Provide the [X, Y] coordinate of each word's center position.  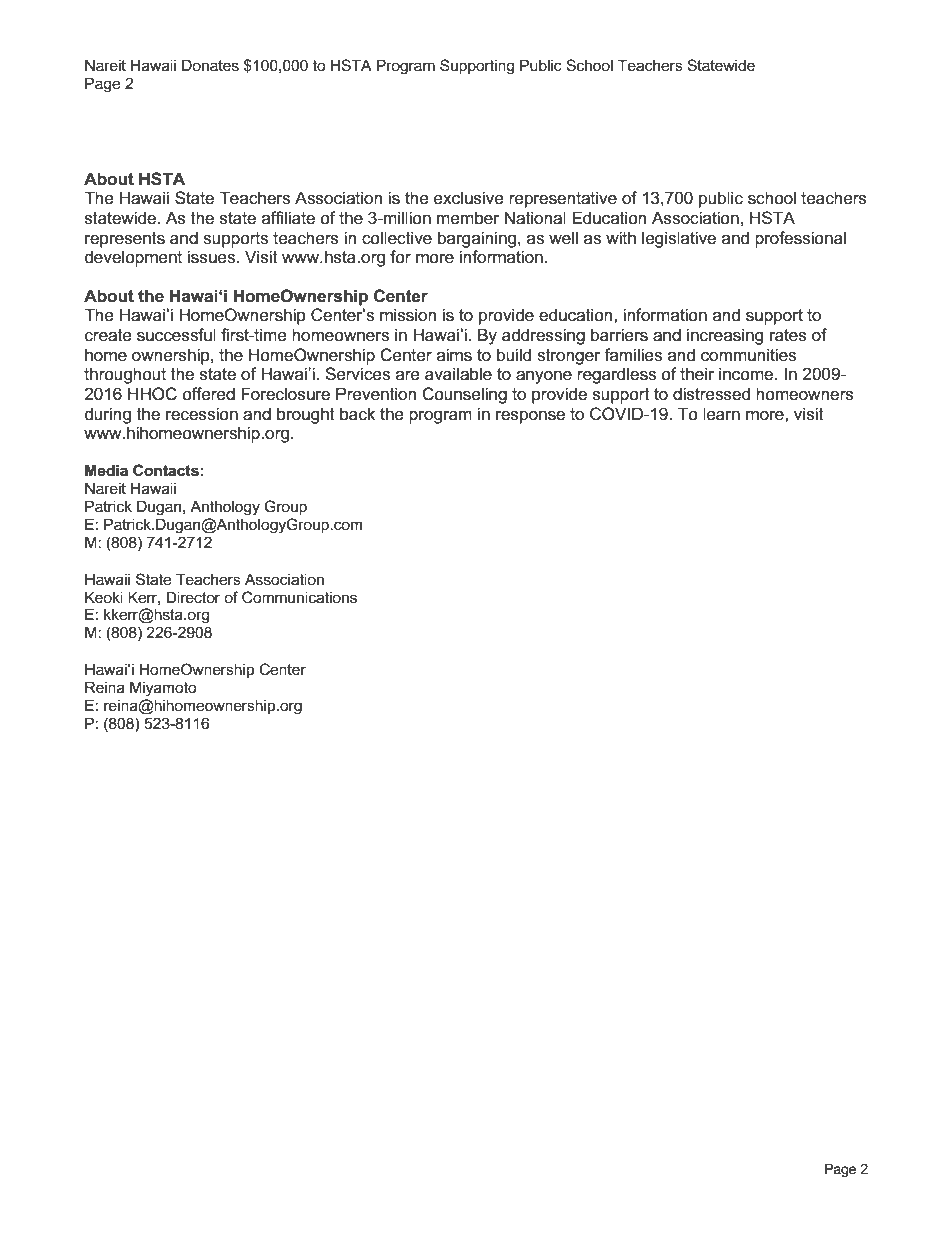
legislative [679, 239]
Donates [210, 65]
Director [193, 597]
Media [106, 470]
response [530, 417]
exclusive [469, 198]
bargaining [477, 239]
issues [212, 257]
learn [721, 414]
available [458, 374]
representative [563, 199]
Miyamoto [163, 689]
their [697, 374]
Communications [299, 597]
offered [208, 394]
